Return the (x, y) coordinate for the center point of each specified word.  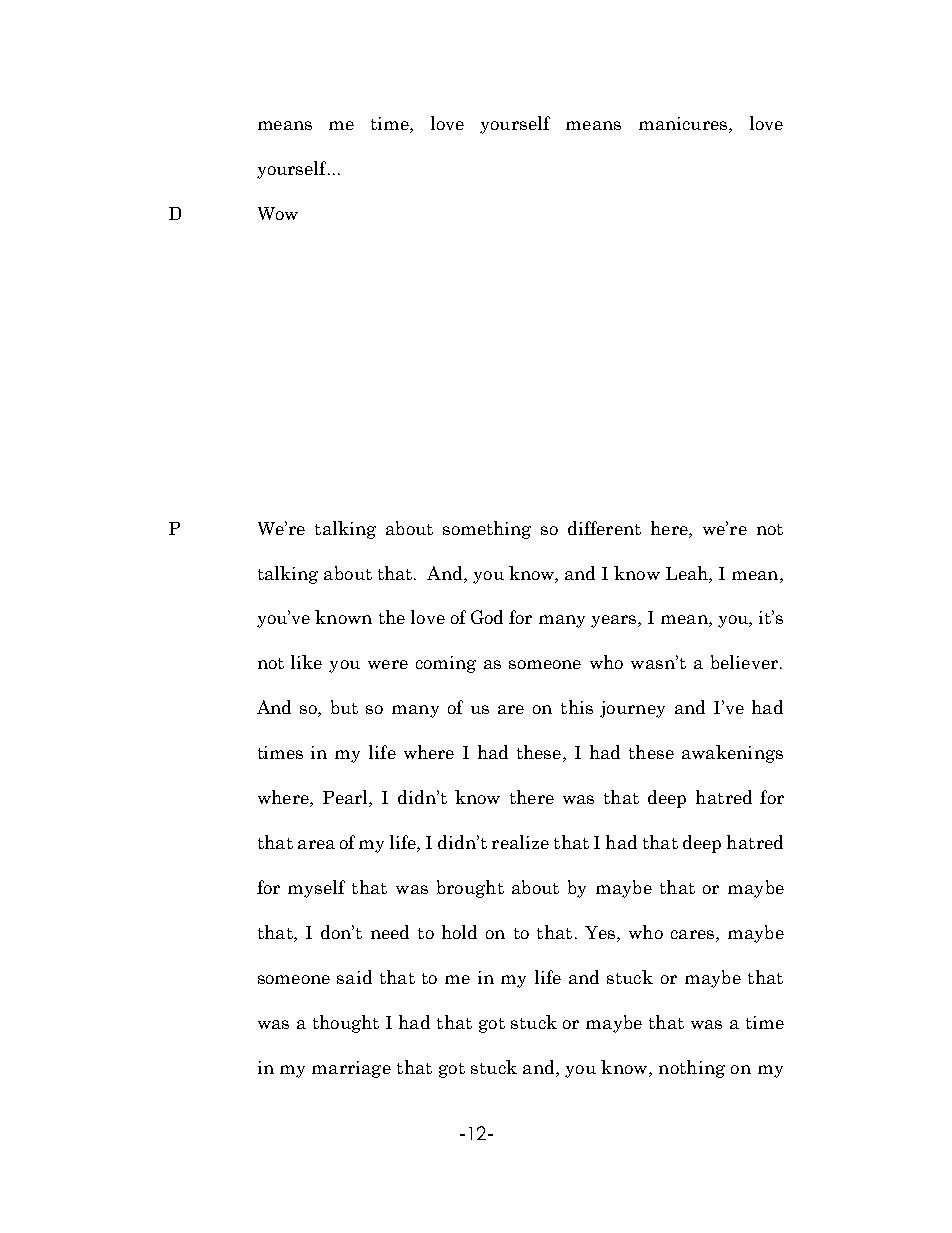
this (577, 707)
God (487, 617)
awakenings (732, 754)
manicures (684, 125)
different (604, 528)
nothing (692, 1069)
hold (459, 932)
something (487, 530)
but (344, 707)
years (615, 621)
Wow (278, 213)
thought (346, 1024)
